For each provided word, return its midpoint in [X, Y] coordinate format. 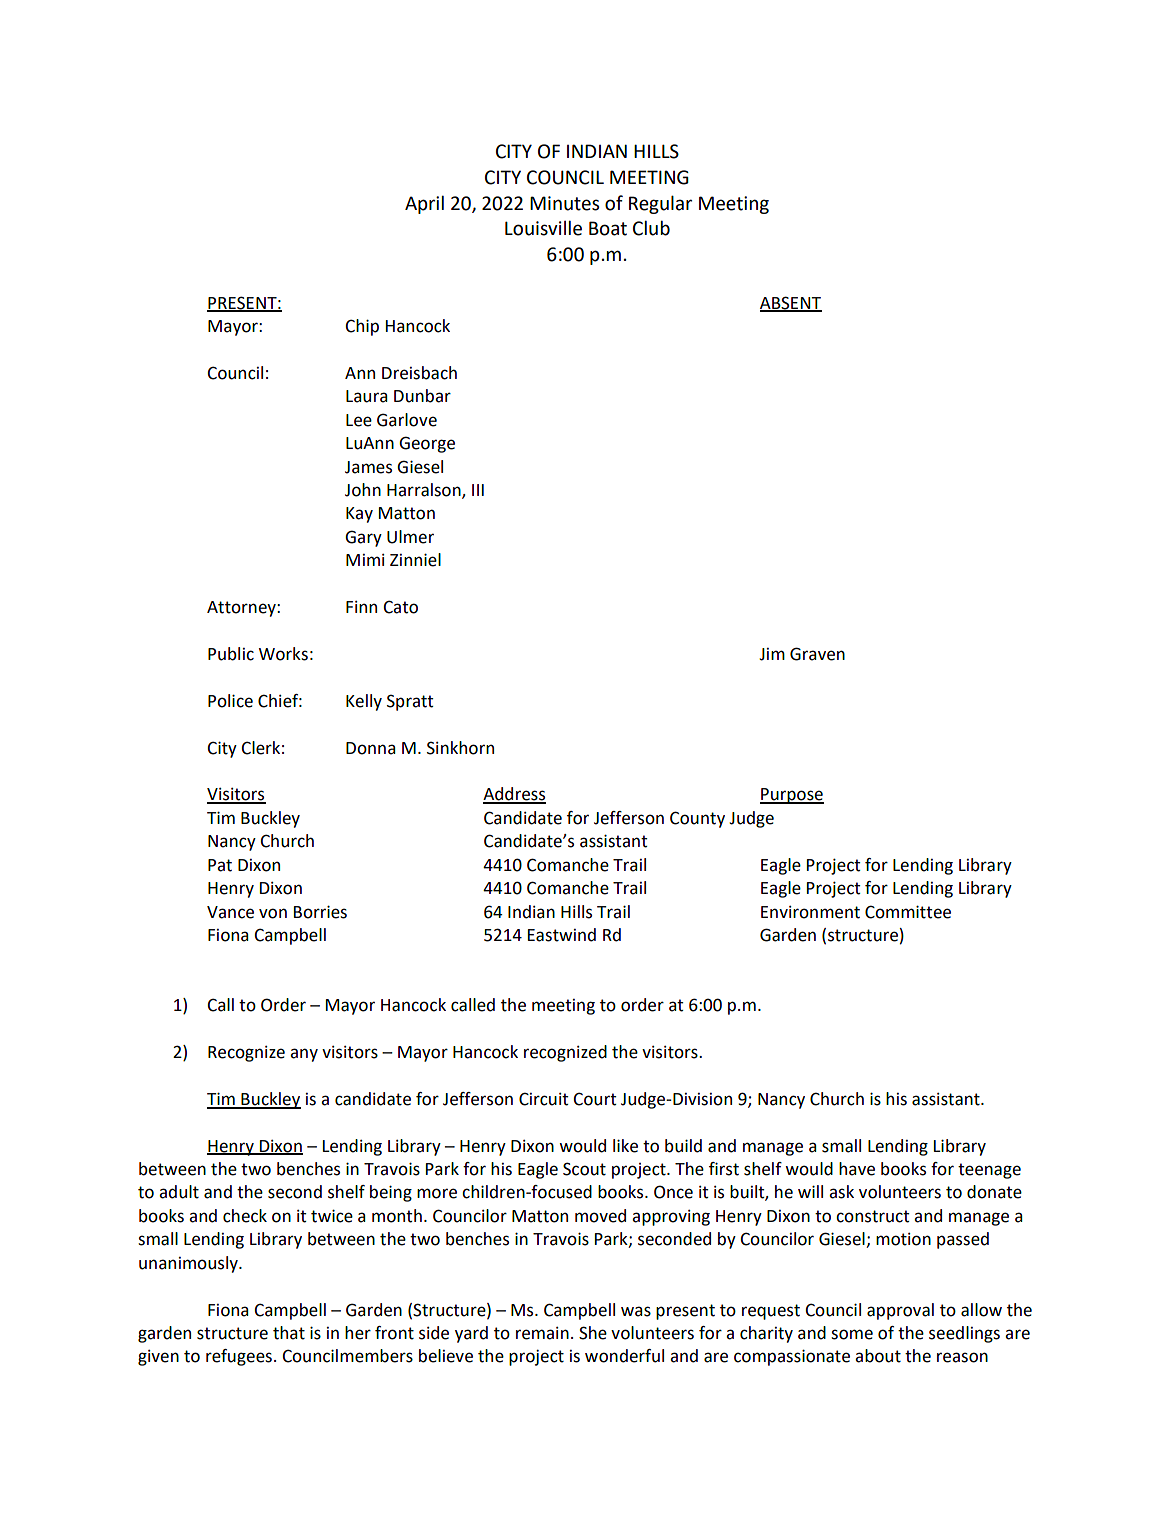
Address [514, 795]
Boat [608, 228]
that [289, 1333]
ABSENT [791, 303]
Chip [362, 327]
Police [230, 701]
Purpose [792, 796]
